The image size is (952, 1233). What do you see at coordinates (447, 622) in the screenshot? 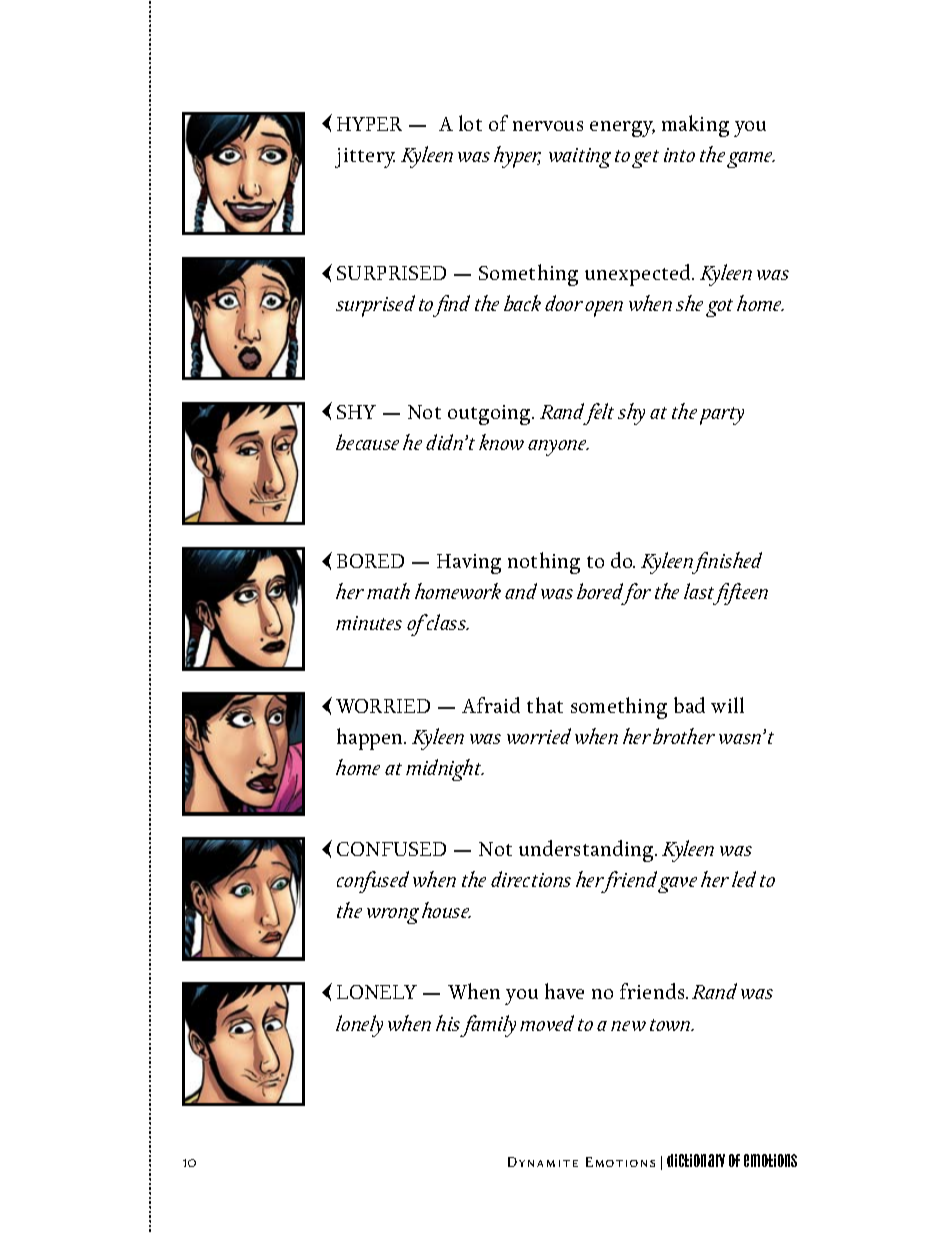
I see `class` at bounding box center [447, 622].
